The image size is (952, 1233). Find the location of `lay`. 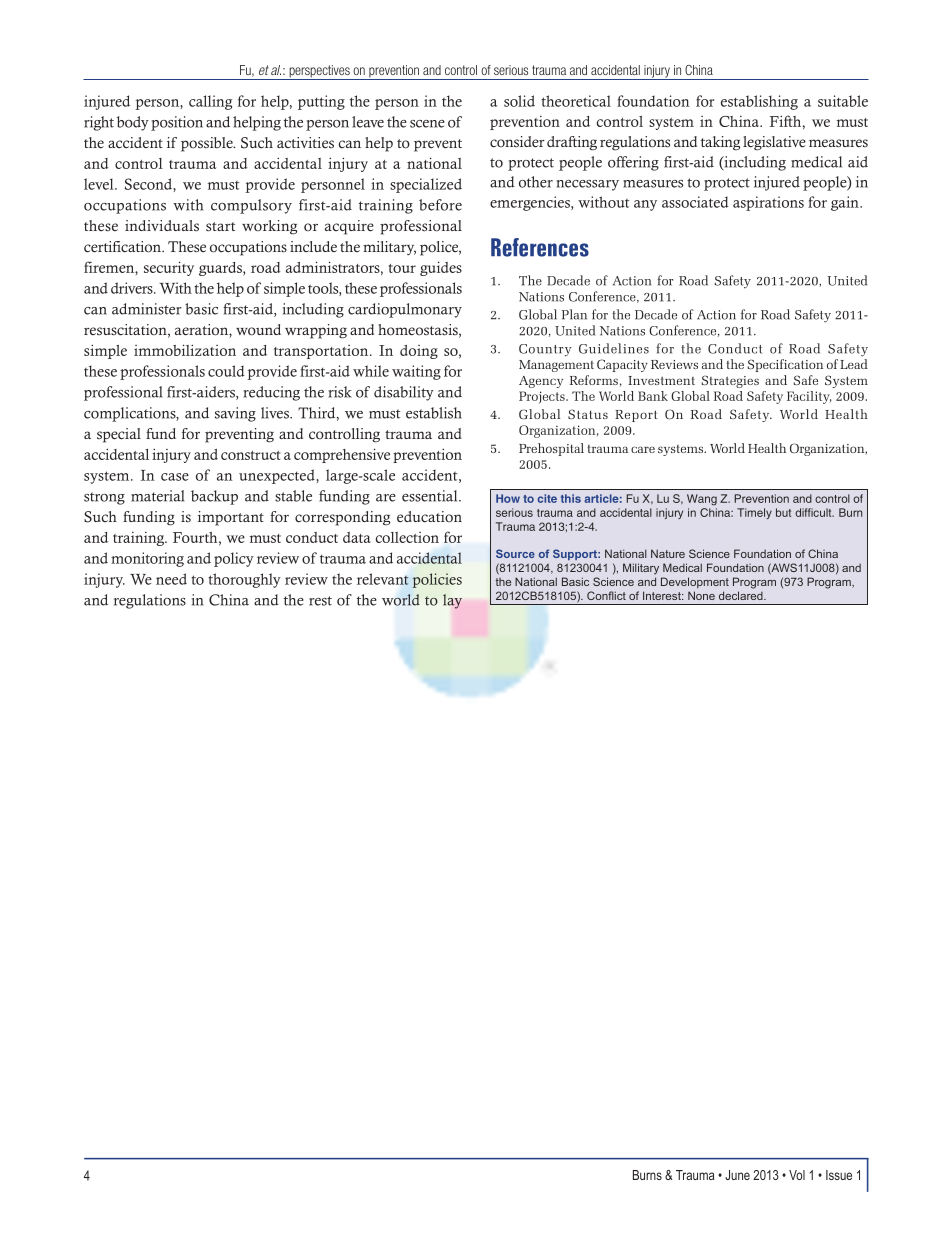

lay is located at coordinates (452, 601).
